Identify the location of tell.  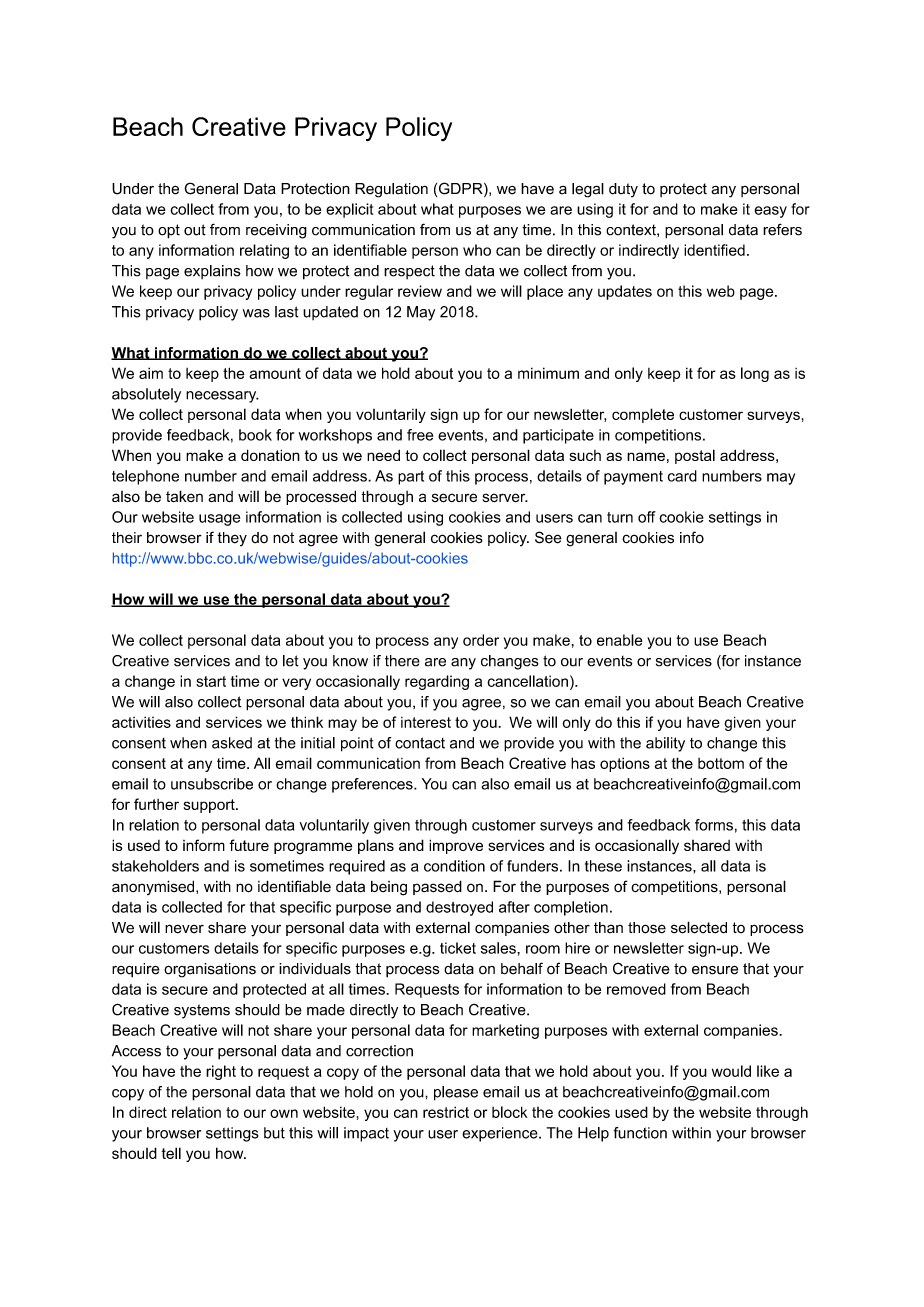
(171, 1153).
